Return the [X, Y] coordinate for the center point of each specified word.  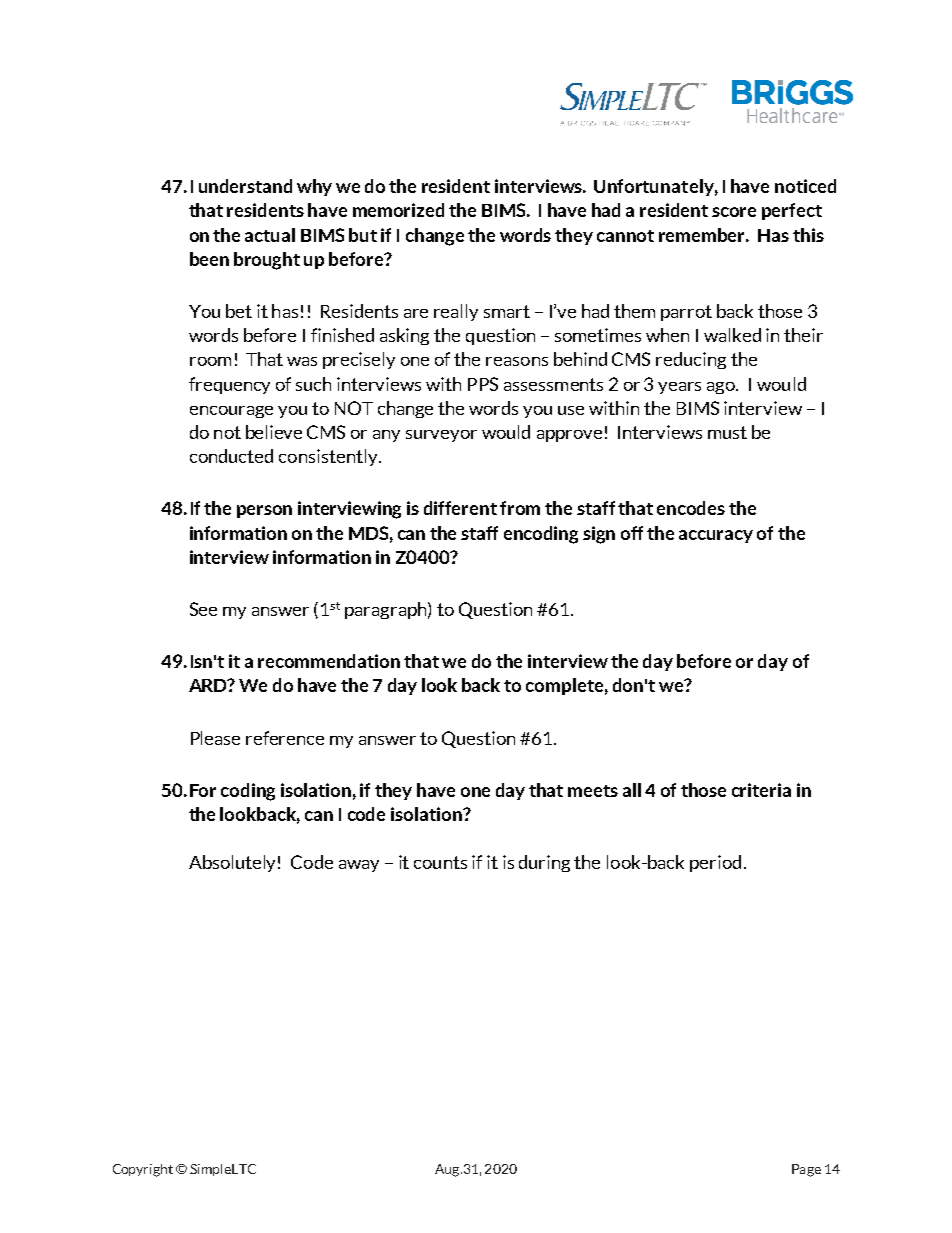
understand [245, 186]
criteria [761, 790]
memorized [398, 210]
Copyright [143, 1170]
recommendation [329, 661]
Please [215, 738]
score [734, 212]
